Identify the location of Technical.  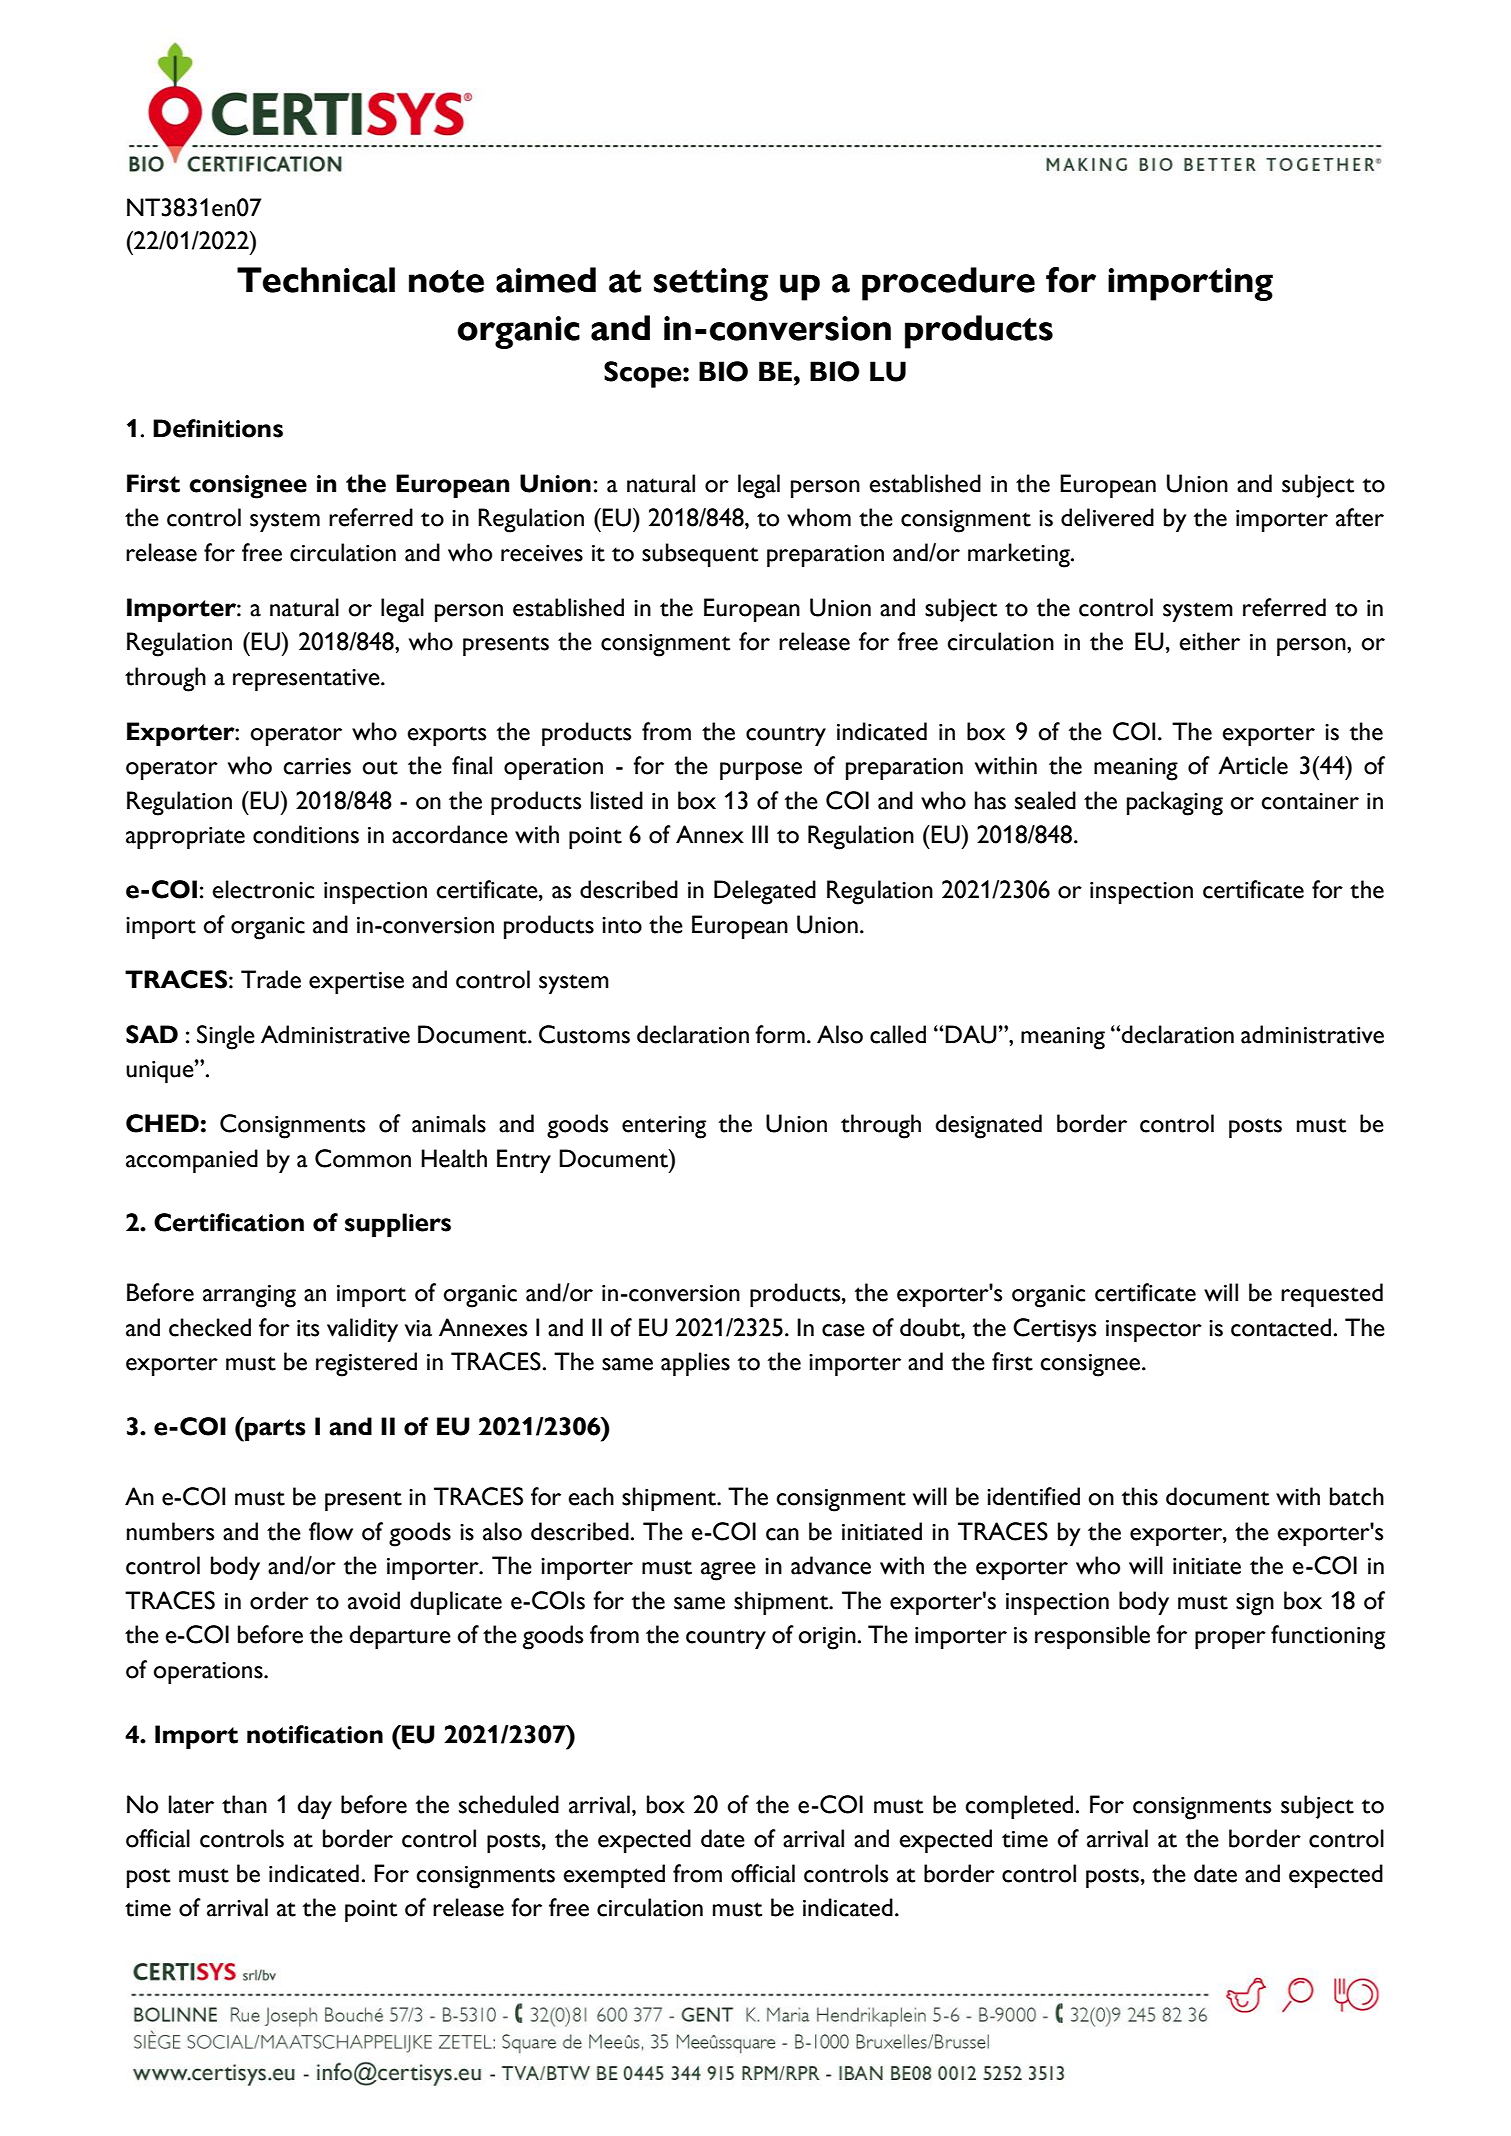
(316, 280).
